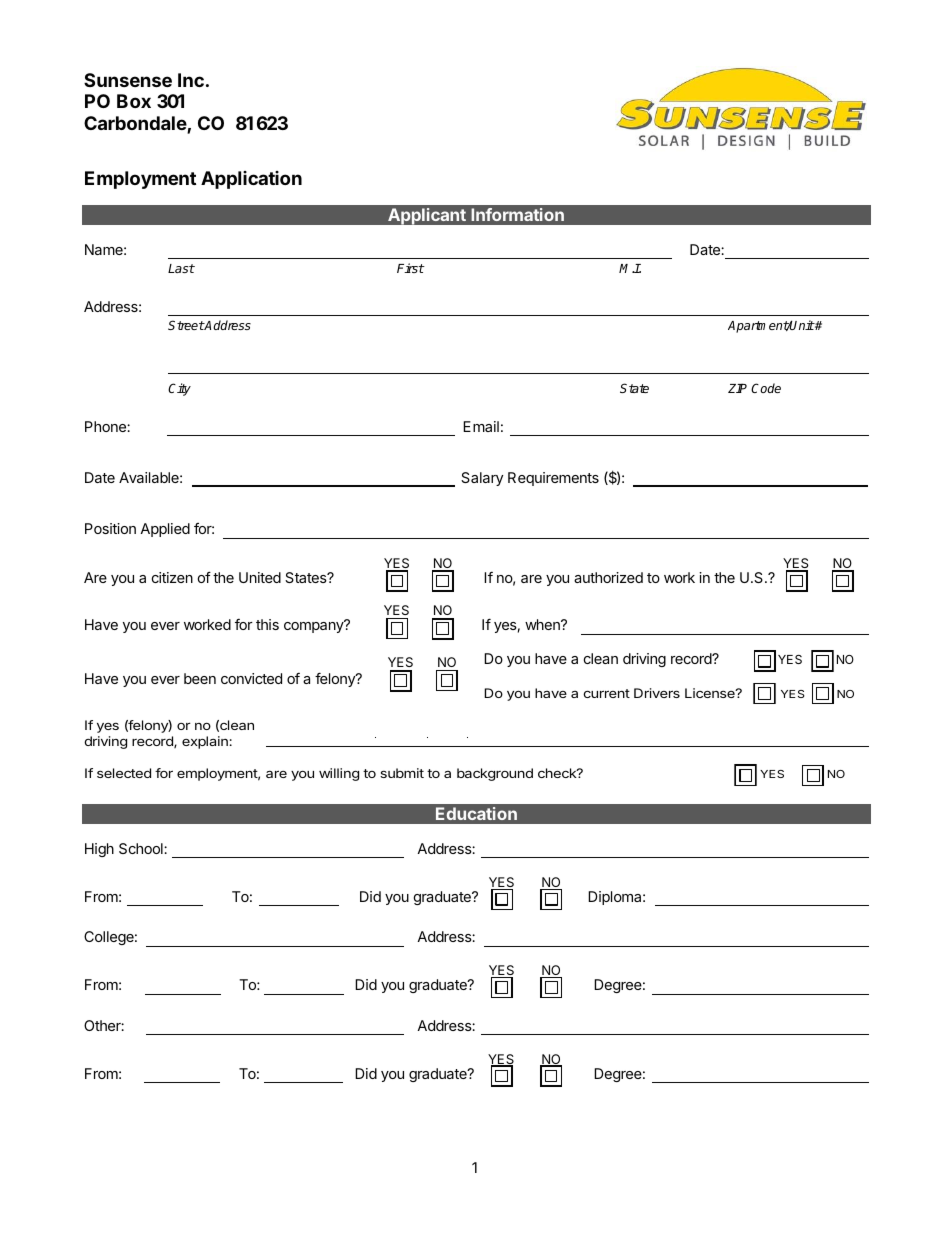  What do you see at coordinates (191, 80) in the document?
I see `Inc` at bounding box center [191, 80].
